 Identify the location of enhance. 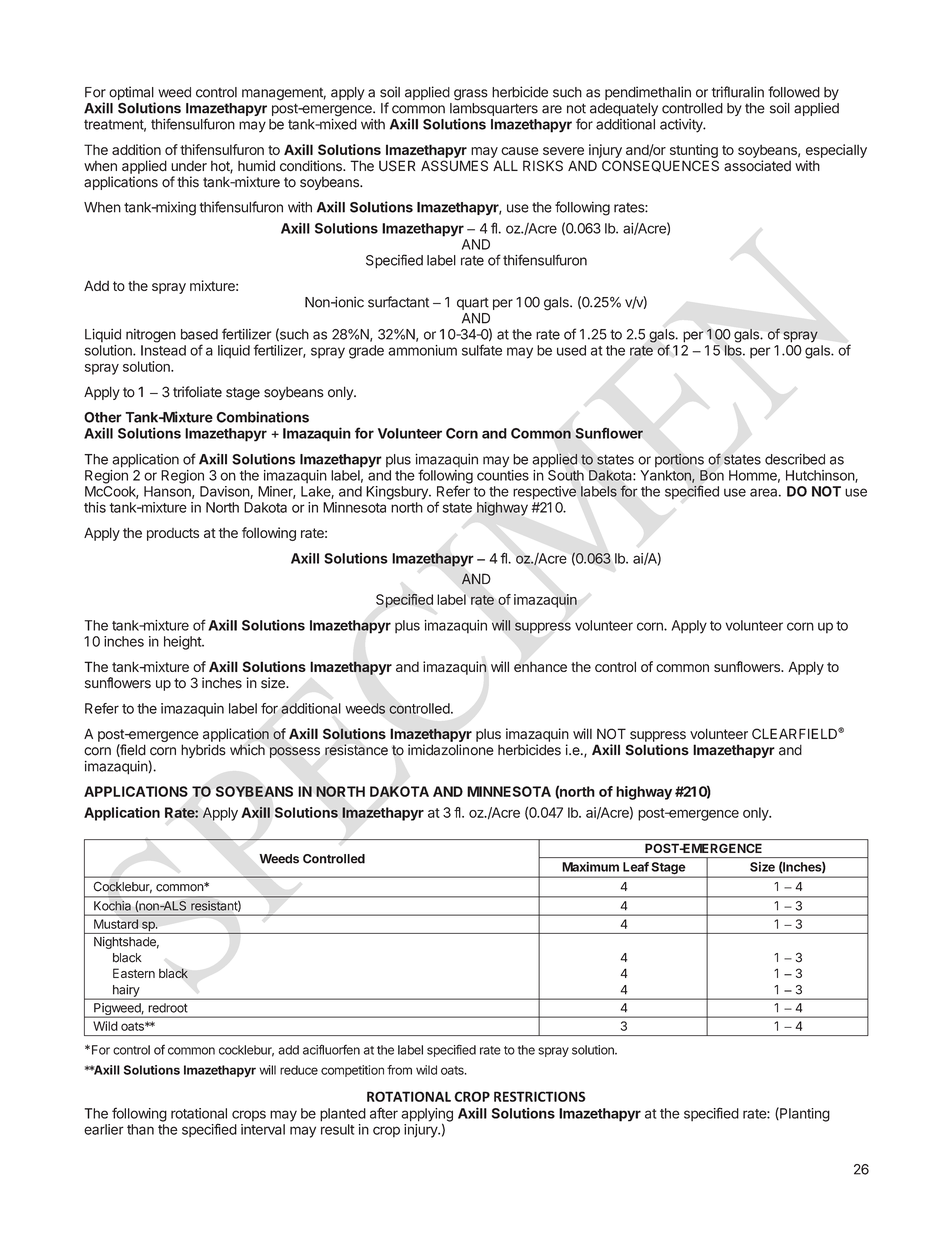
(540, 667).
